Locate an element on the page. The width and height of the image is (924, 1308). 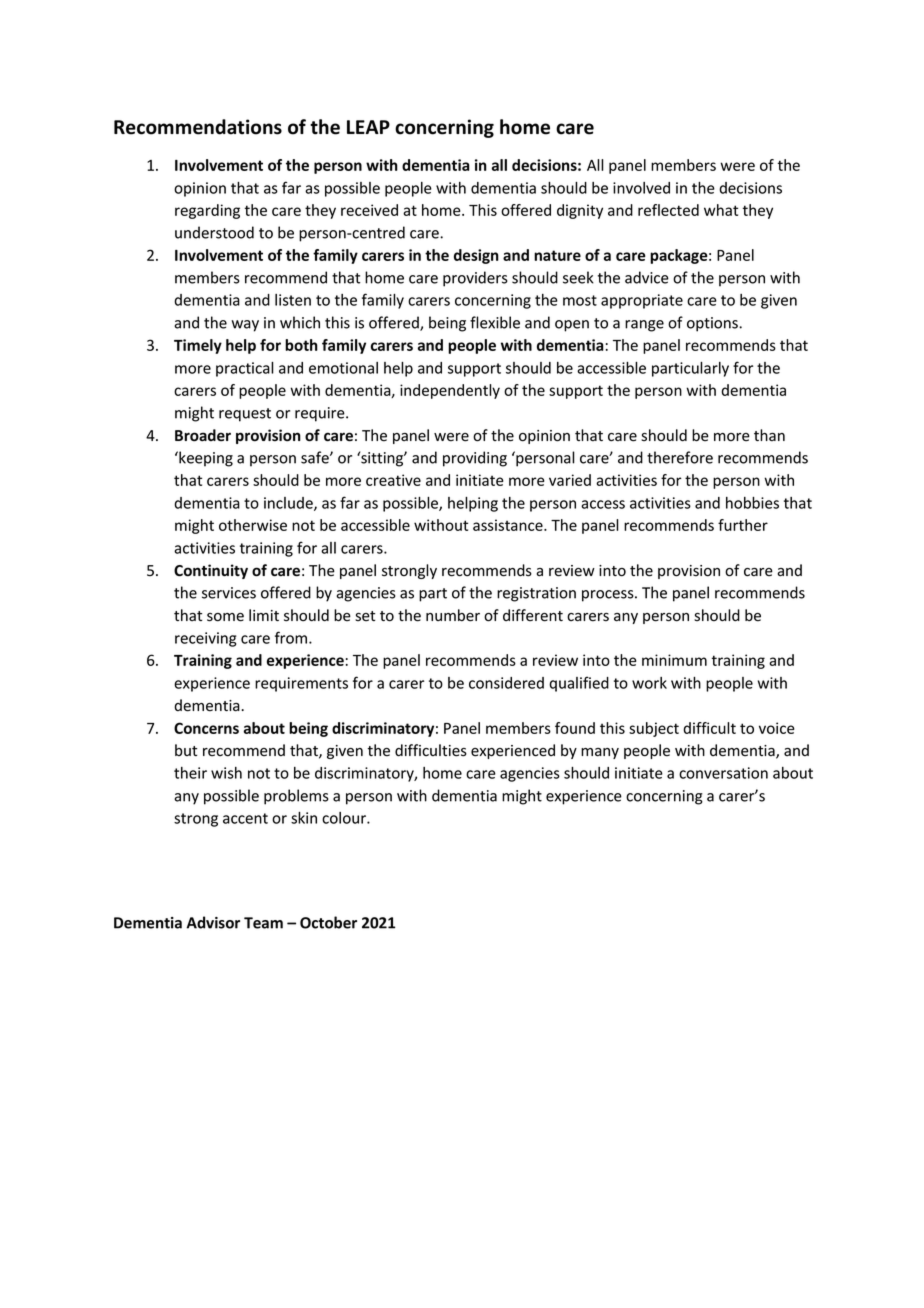
otherwise is located at coordinates (253, 525).
